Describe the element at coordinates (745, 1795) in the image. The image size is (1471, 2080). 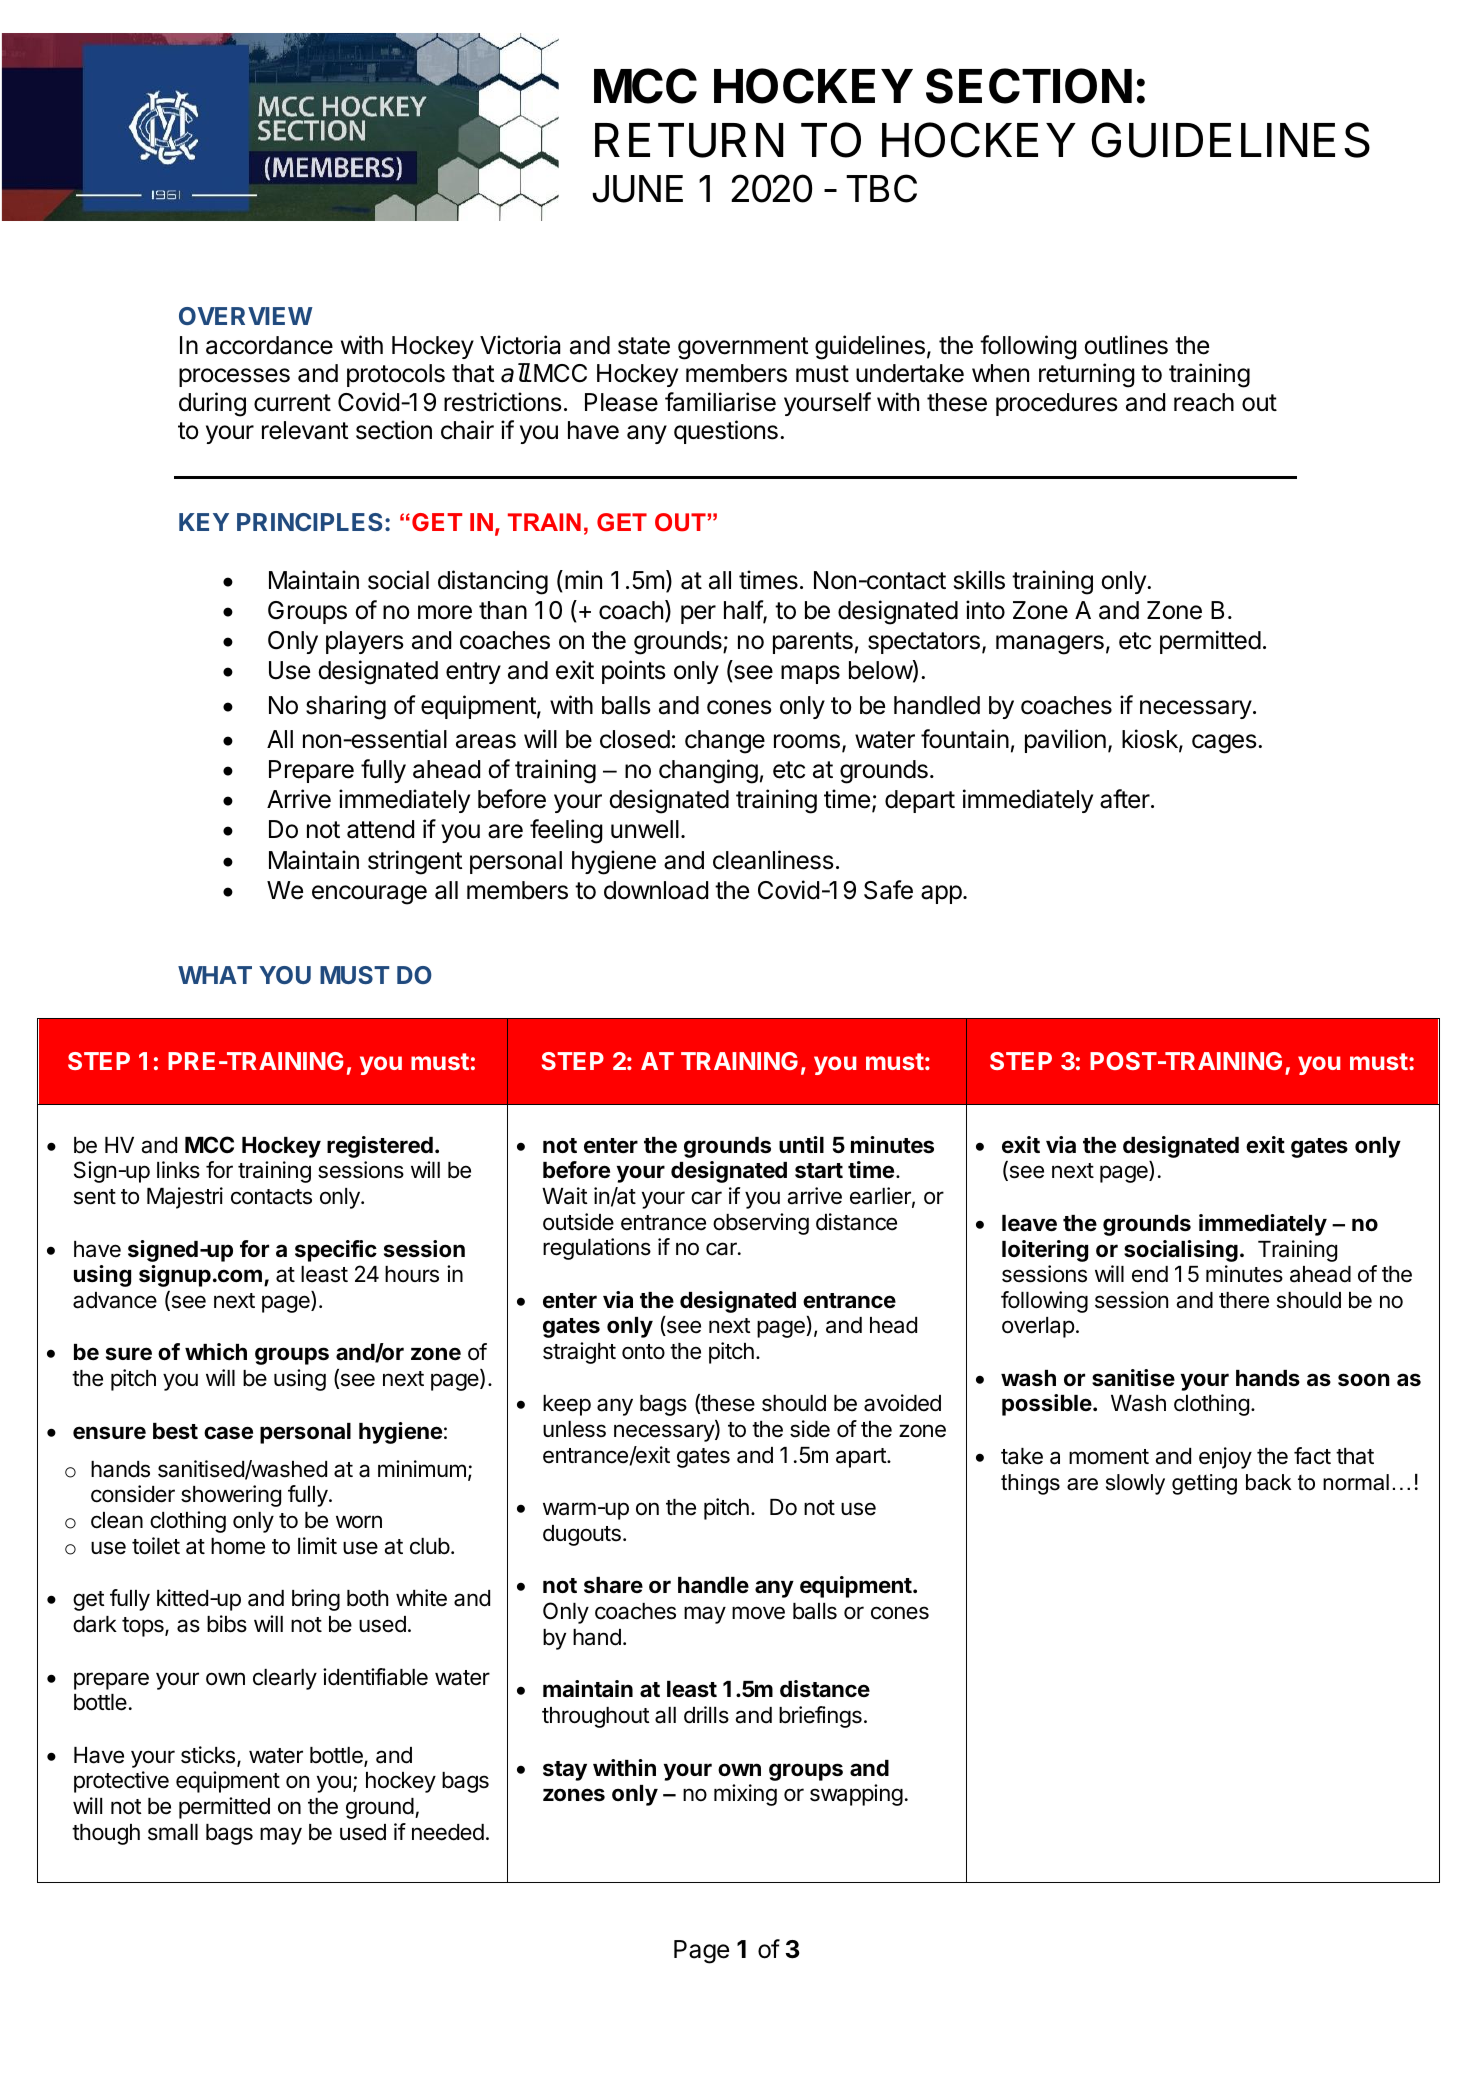
I see `mixing` at that location.
